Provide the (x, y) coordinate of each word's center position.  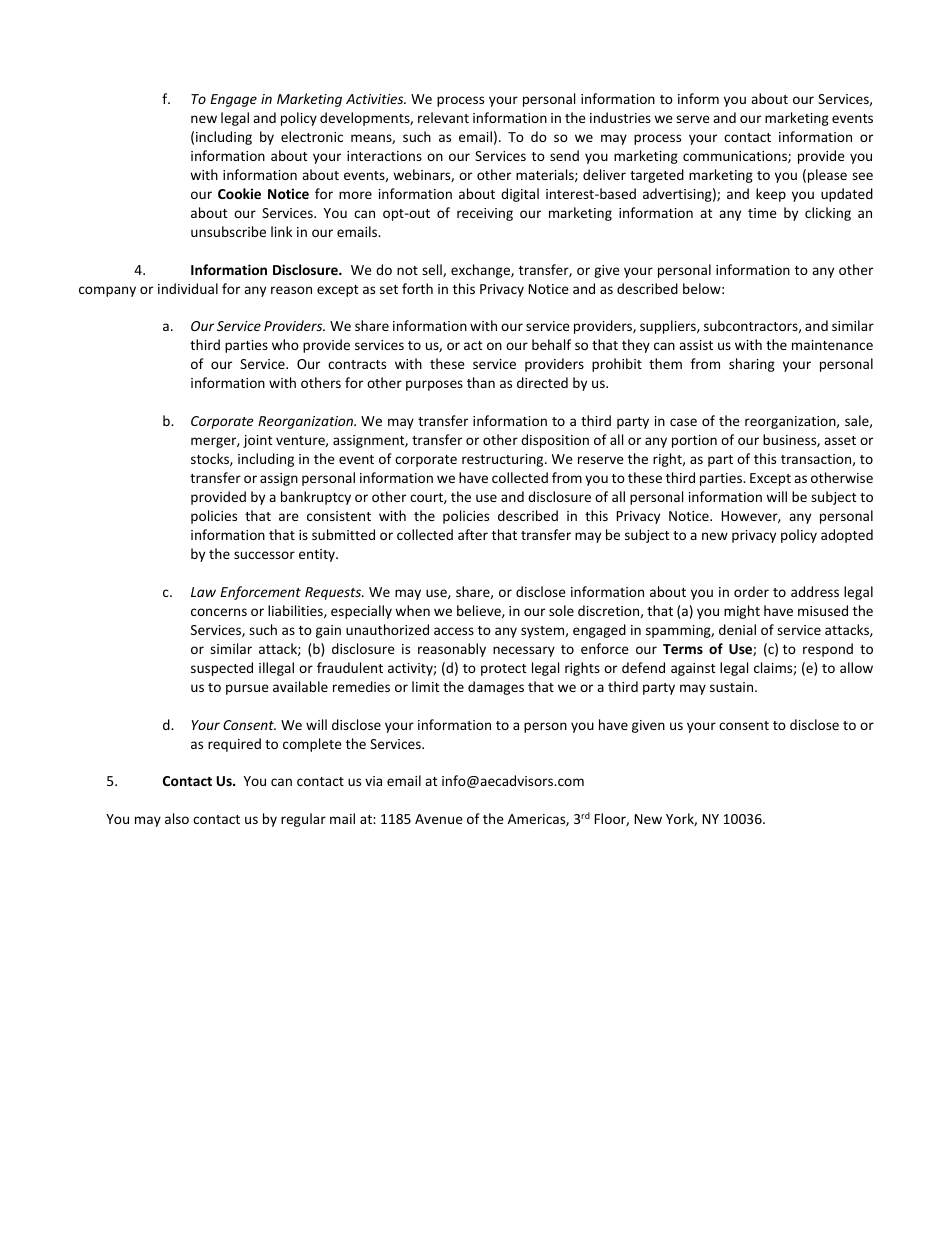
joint (257, 441)
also (177, 818)
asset (840, 440)
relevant (443, 117)
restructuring (504, 460)
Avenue (439, 819)
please (827, 176)
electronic (312, 136)
